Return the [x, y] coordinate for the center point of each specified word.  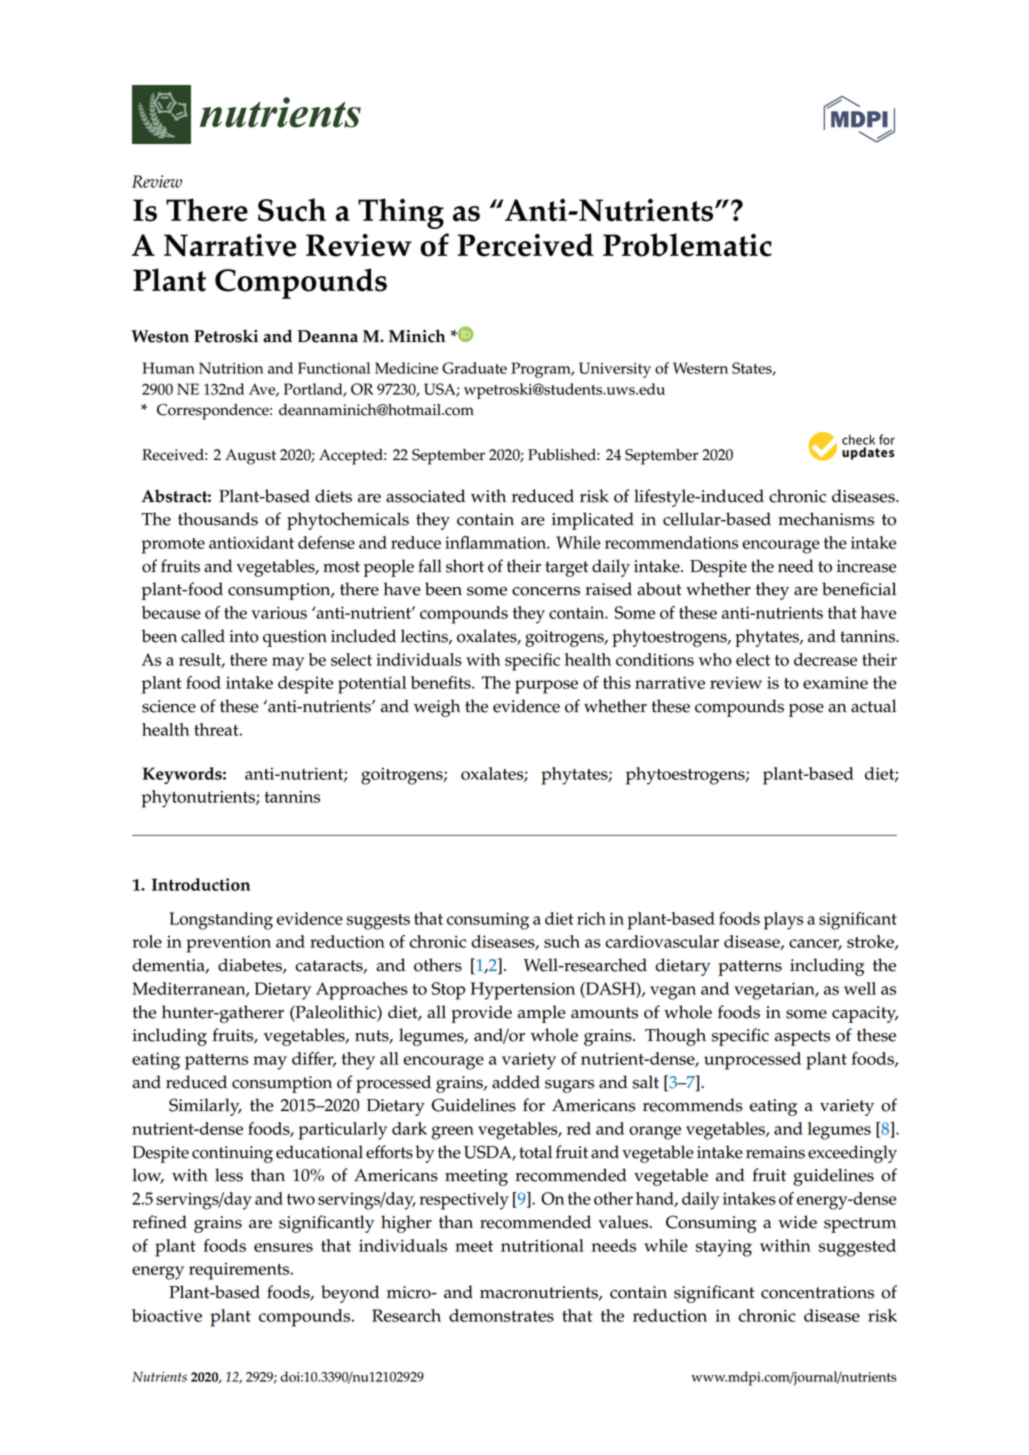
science [169, 706]
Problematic [687, 245]
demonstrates [501, 1315]
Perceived [525, 245]
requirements [240, 1271]
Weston [160, 336]
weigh [437, 708]
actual [873, 706]
